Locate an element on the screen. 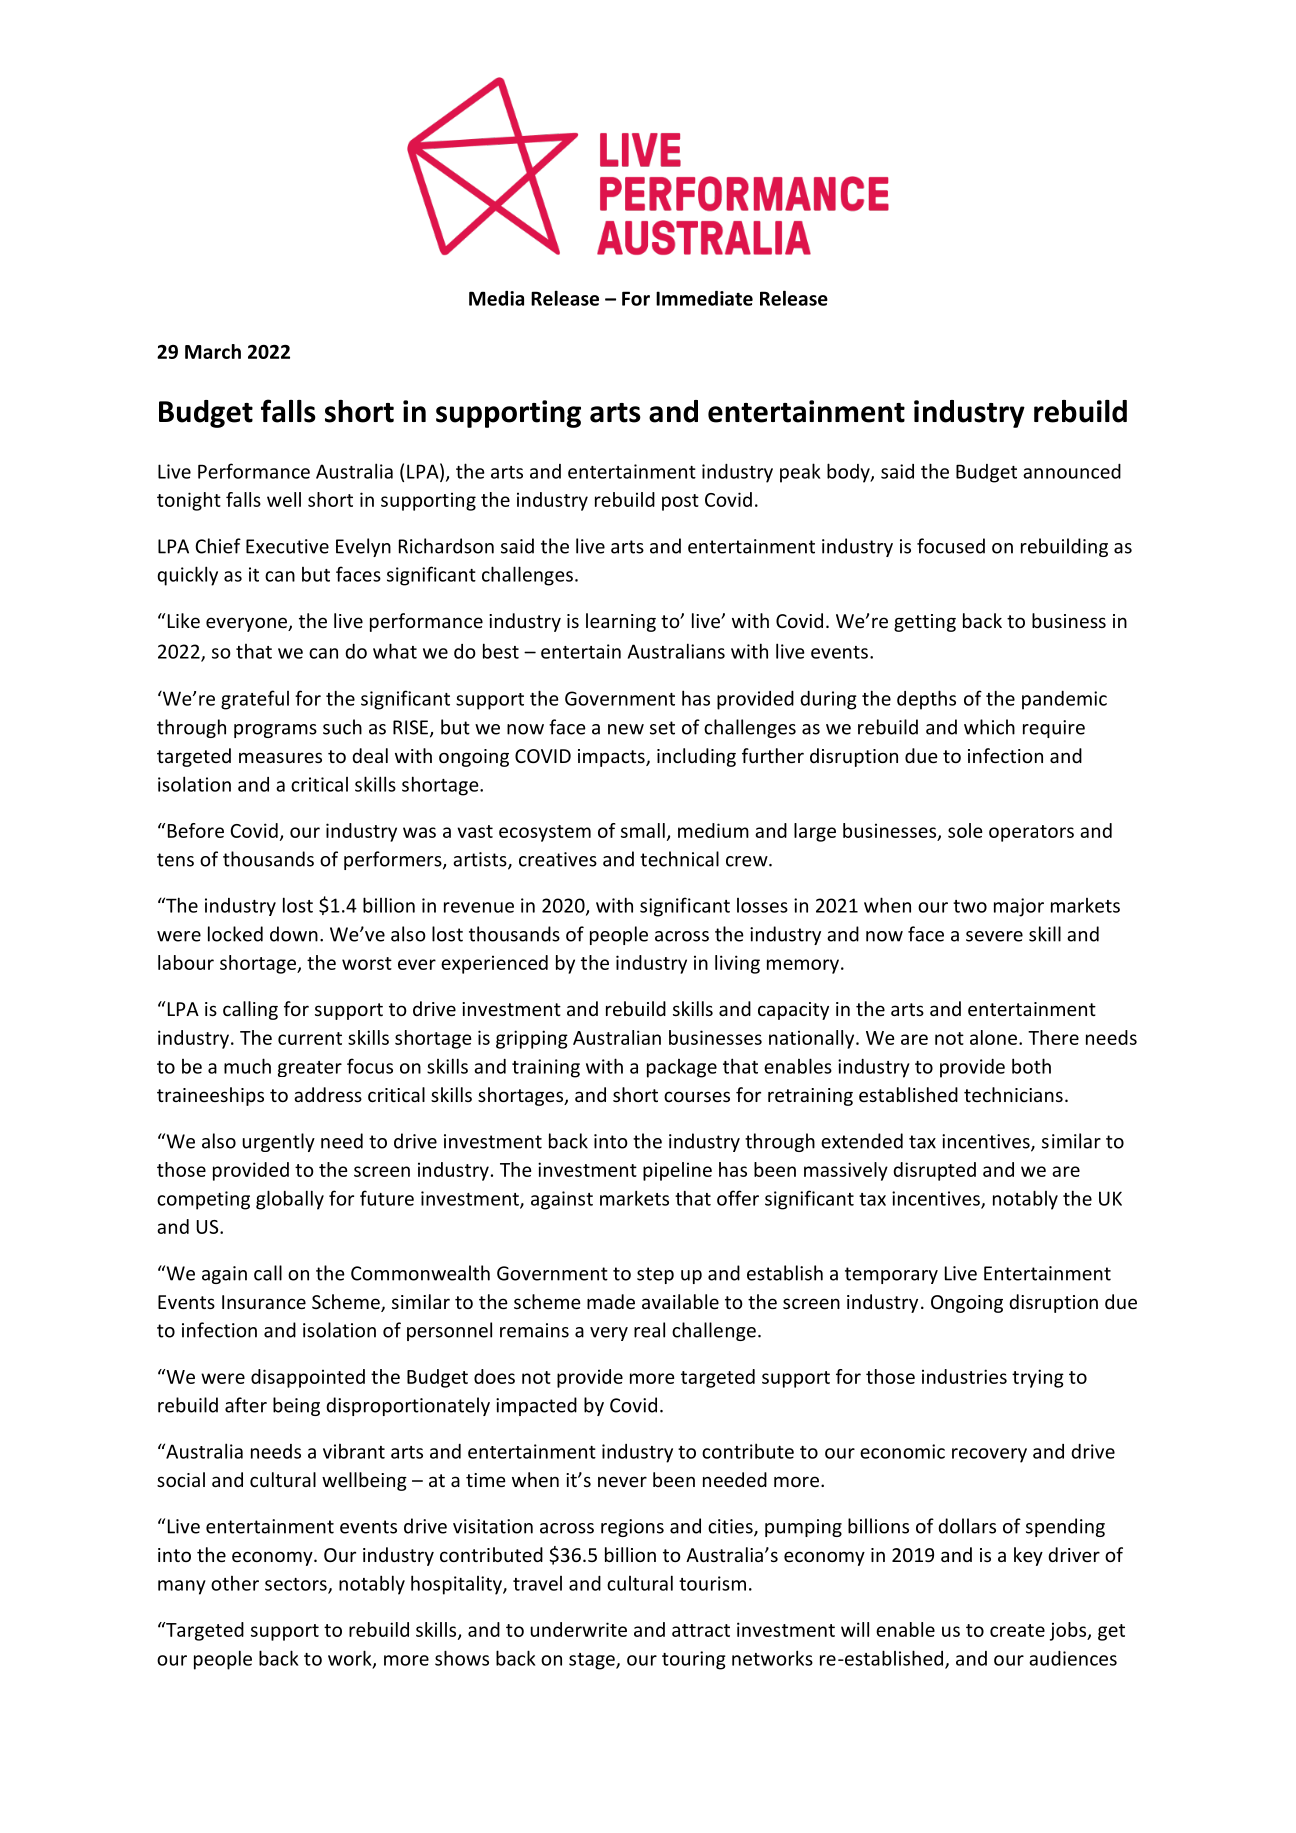 Image resolution: width=1296 pixels, height=1833 pixels. post is located at coordinates (680, 502).
